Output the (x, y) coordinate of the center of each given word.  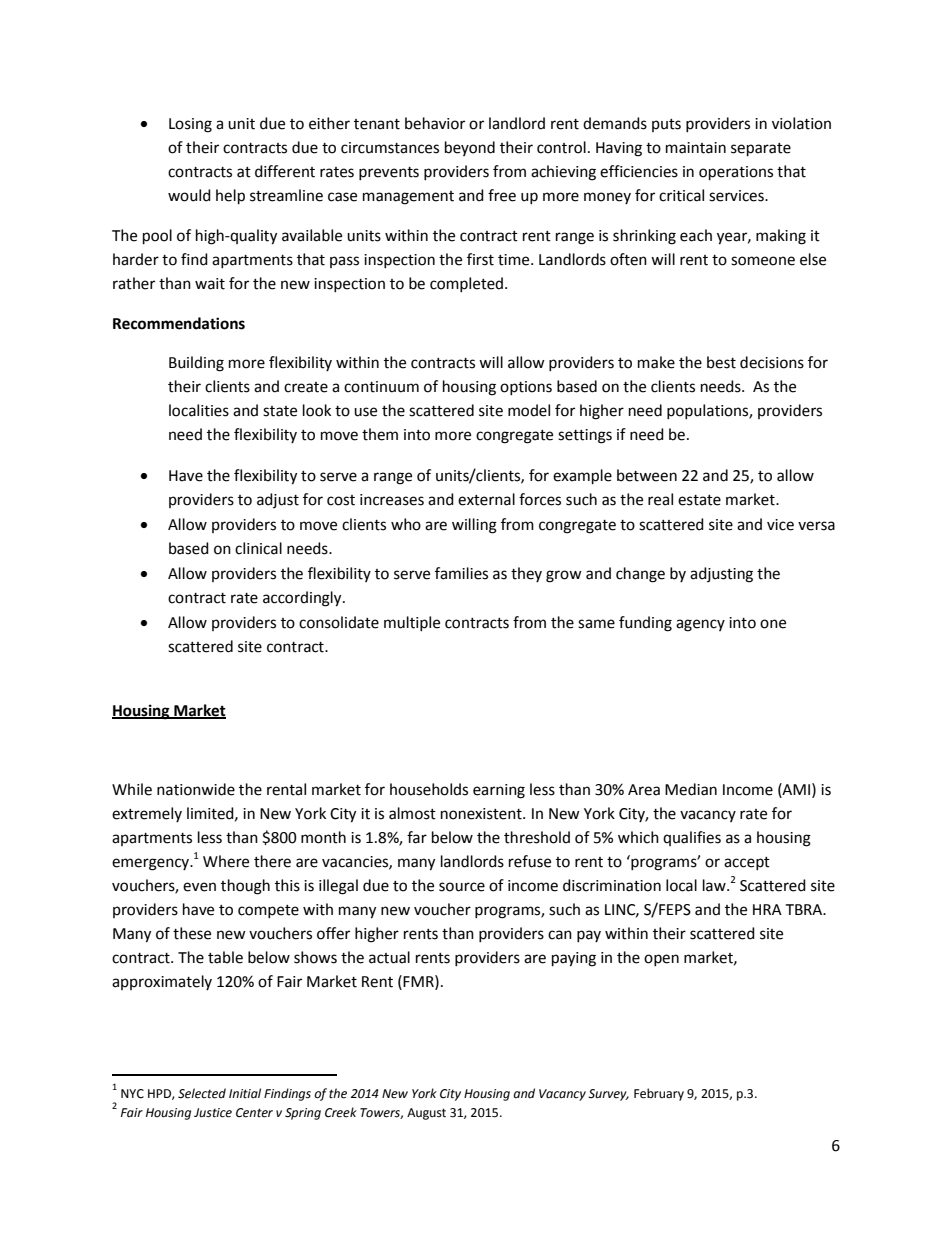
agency (700, 625)
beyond (470, 148)
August (426, 1114)
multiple (412, 623)
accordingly (303, 599)
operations (736, 173)
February (659, 1094)
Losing (190, 125)
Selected (202, 1093)
